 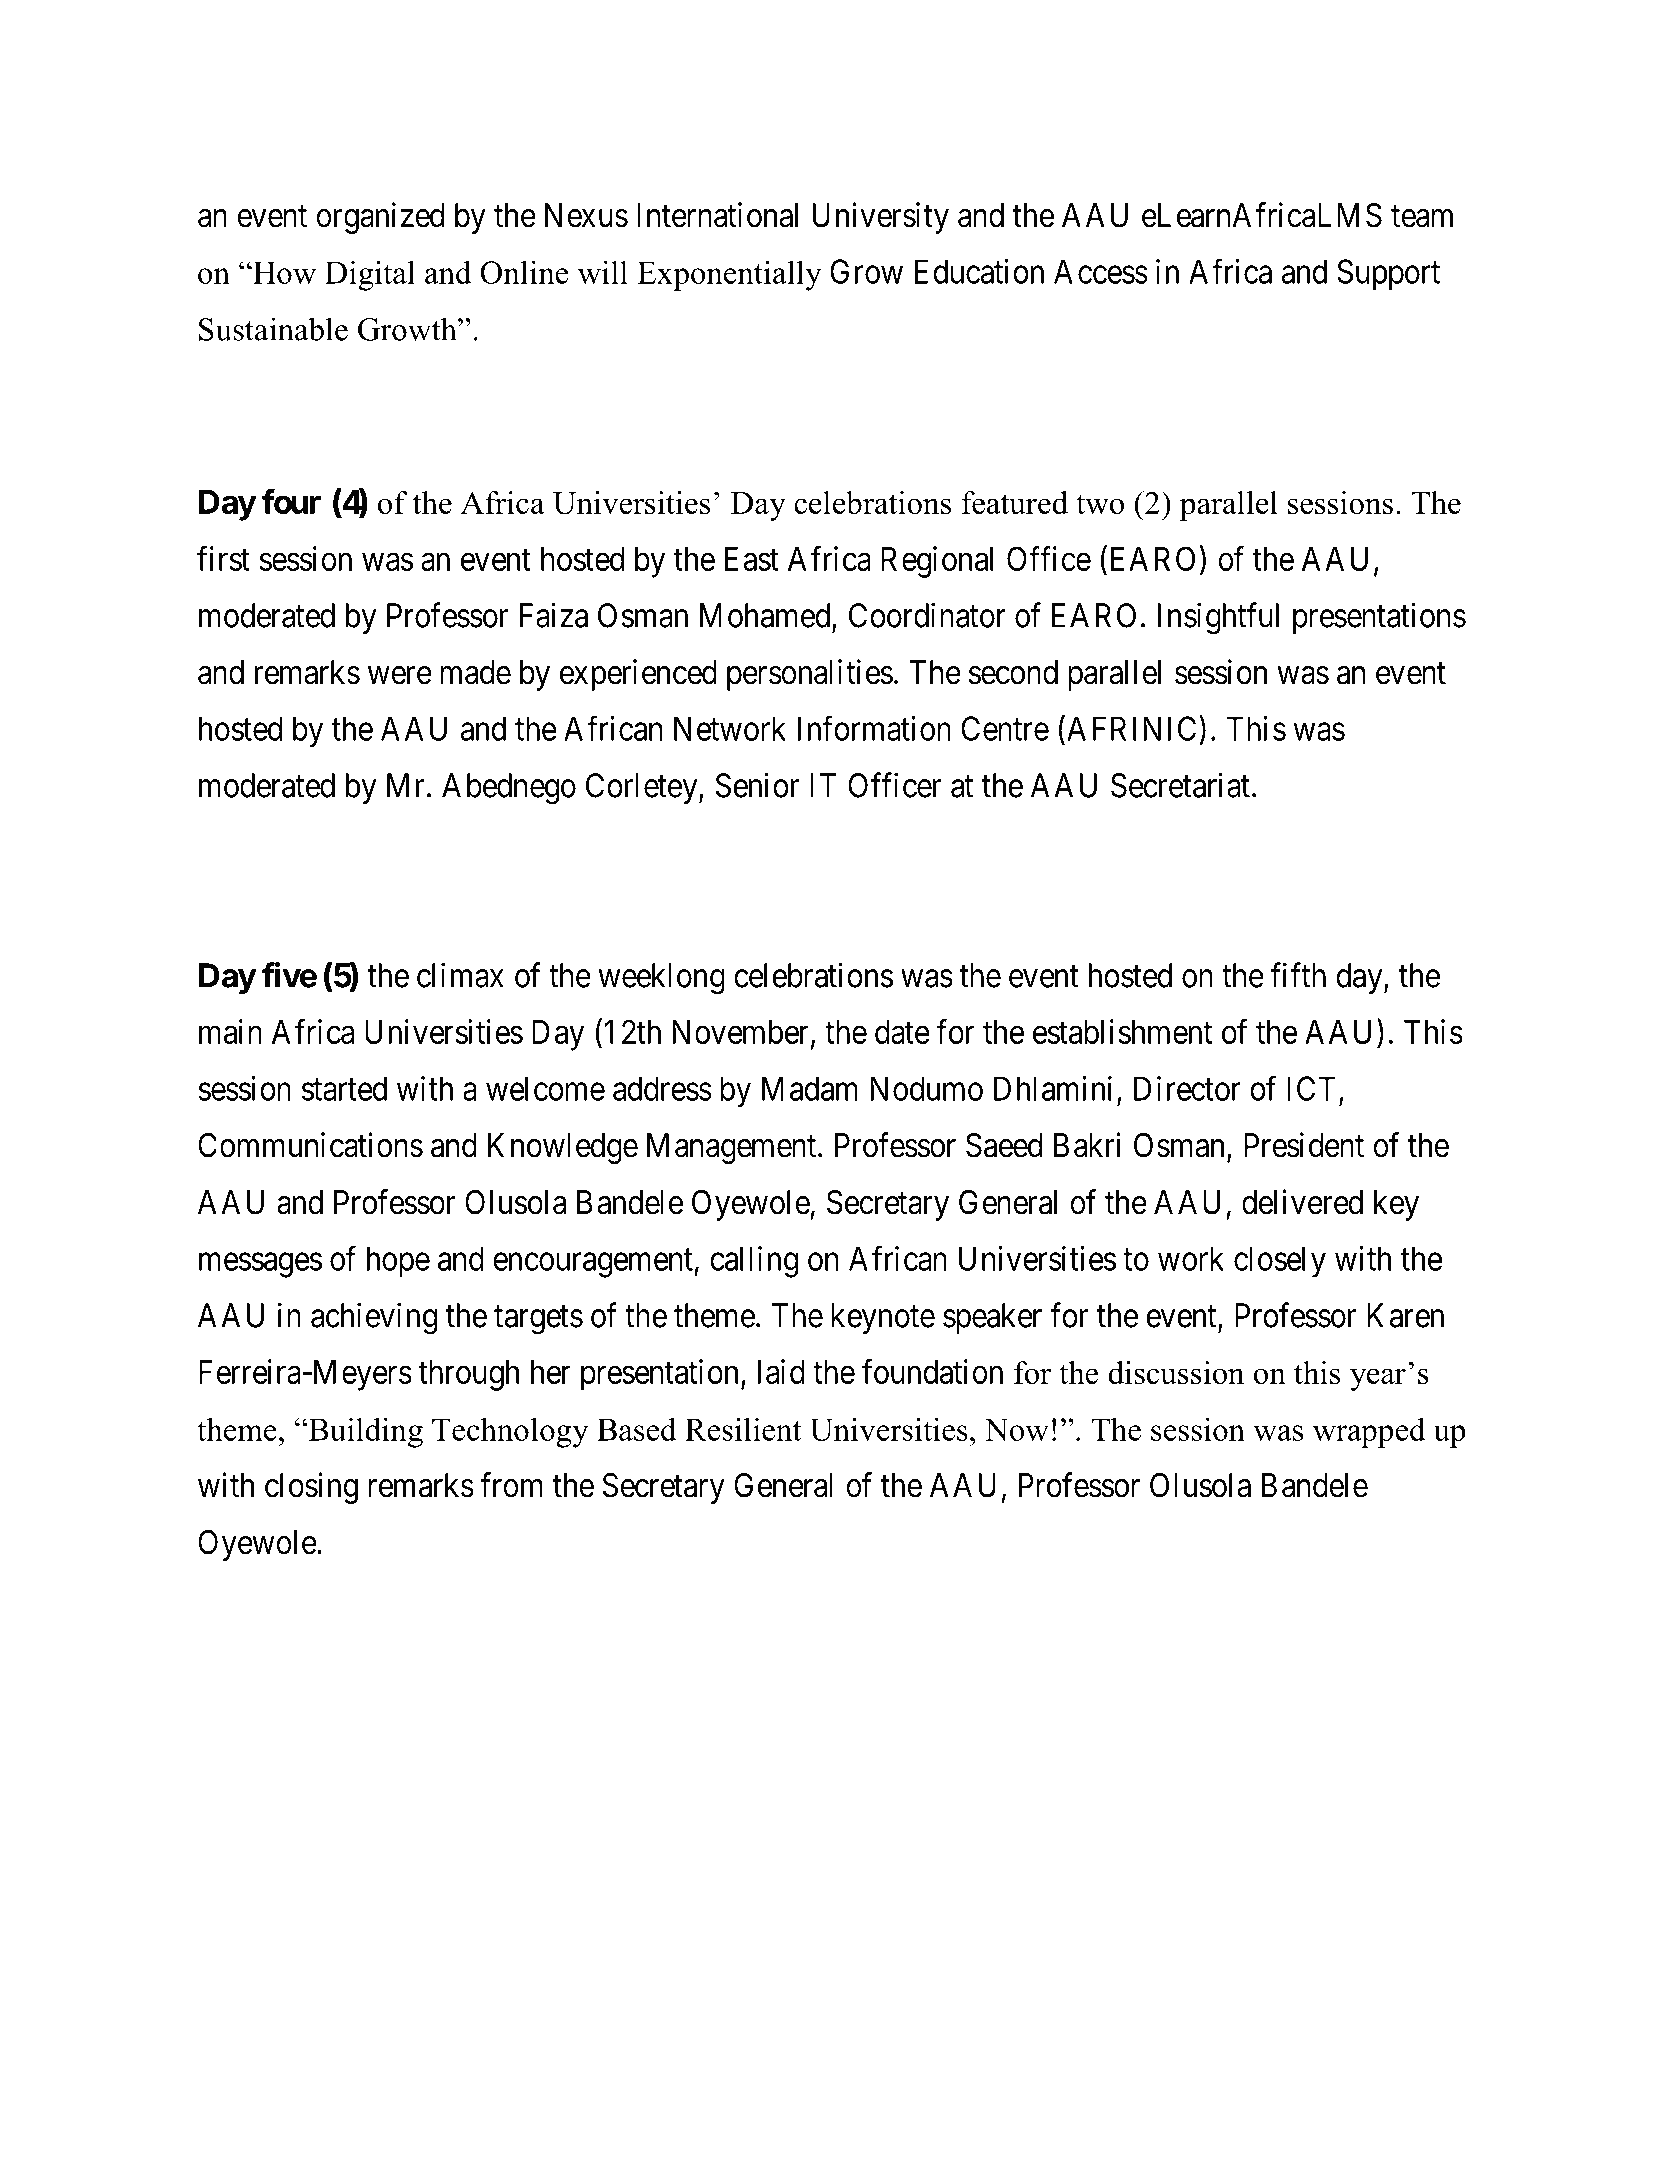 I want to click on Building, so click(x=364, y=1433).
